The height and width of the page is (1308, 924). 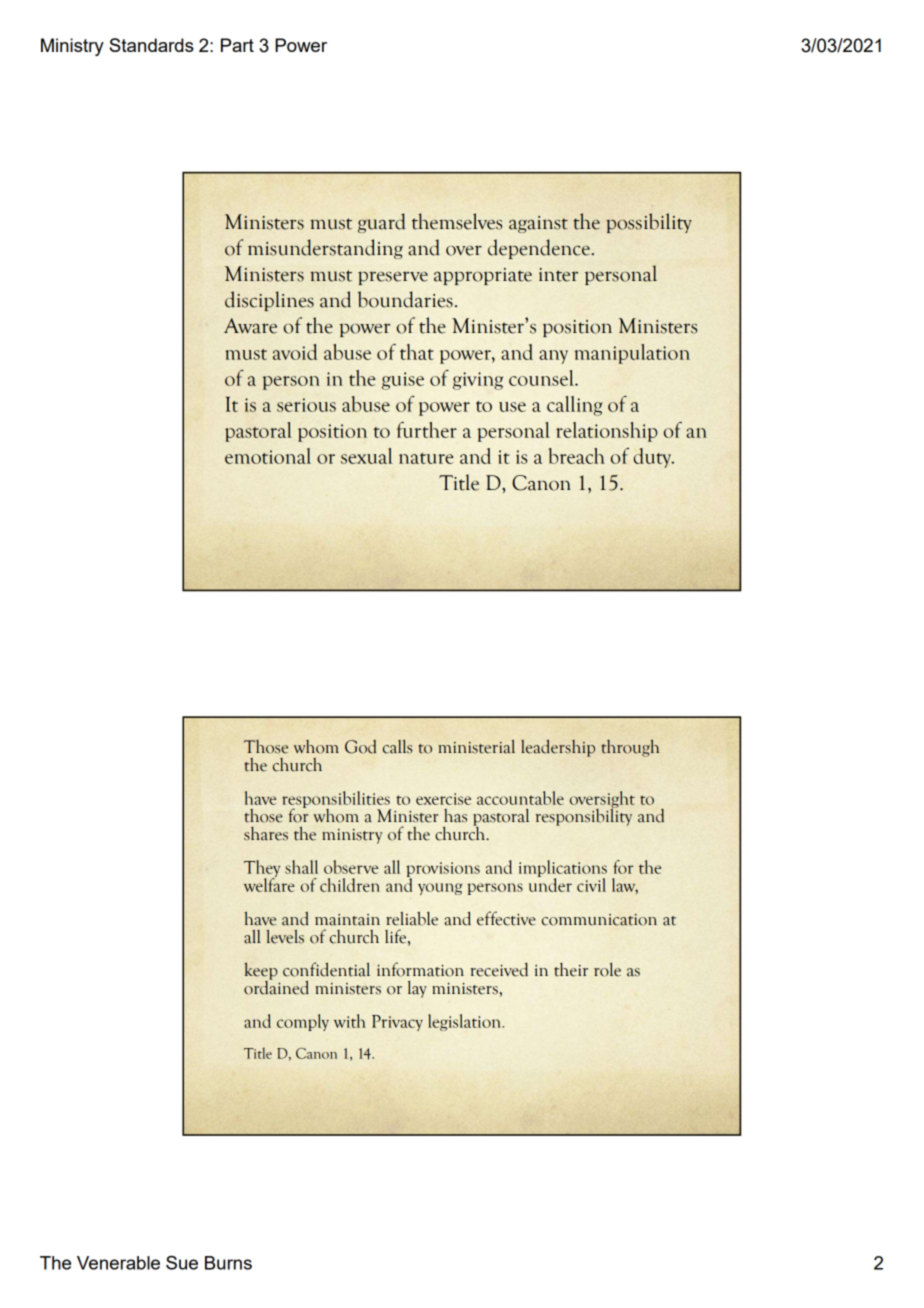 What do you see at coordinates (577, 456) in the page?
I see `breach` at bounding box center [577, 456].
